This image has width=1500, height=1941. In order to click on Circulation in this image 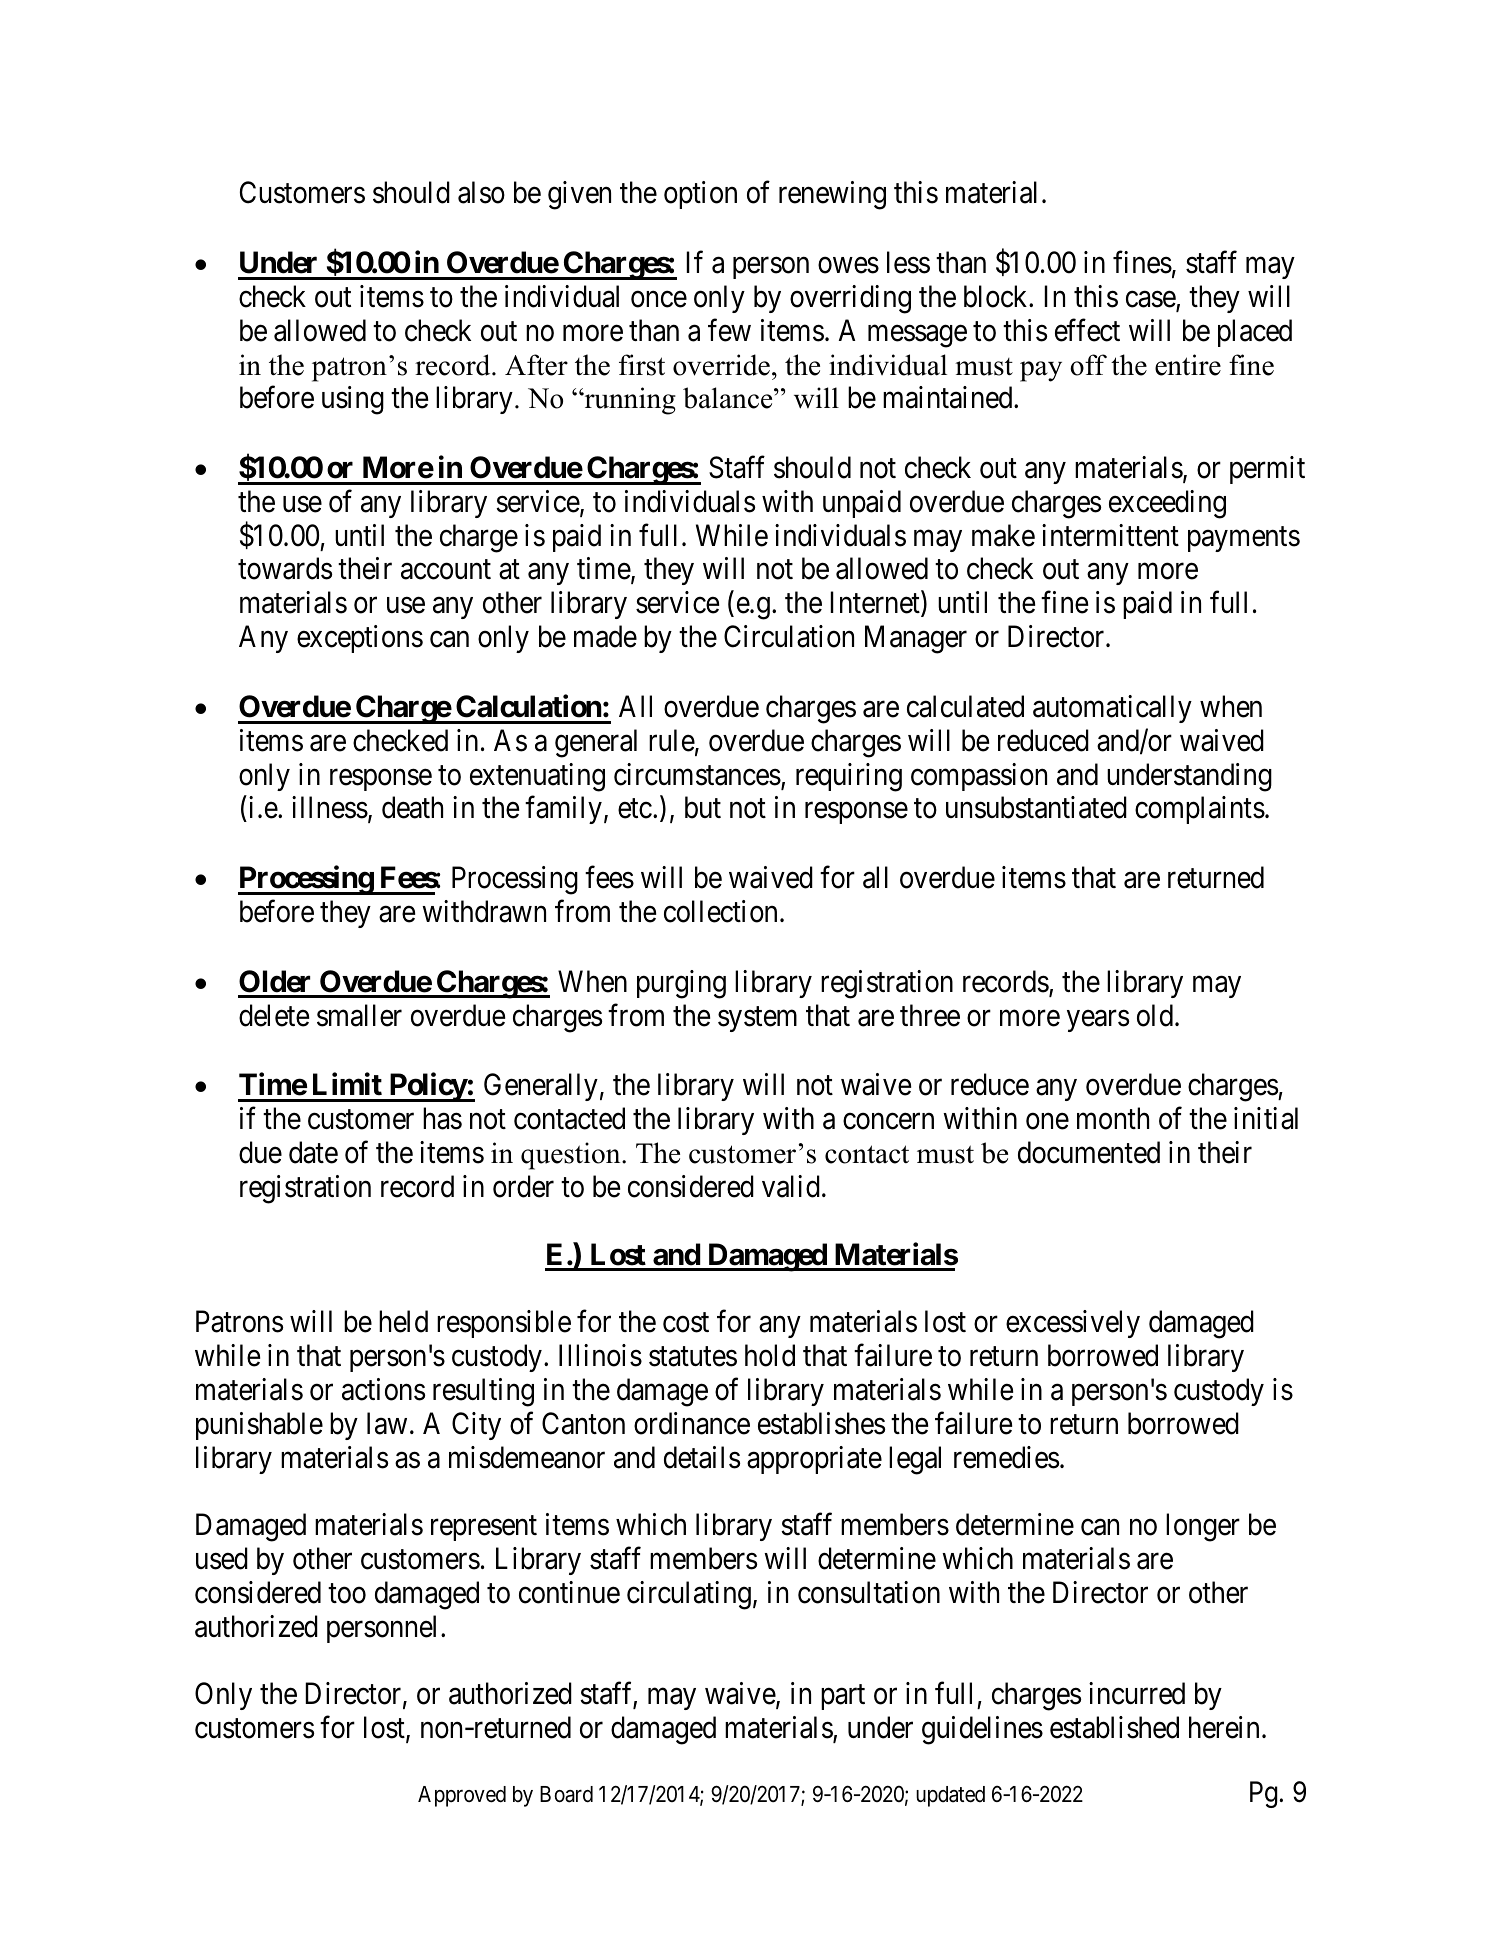, I will do `click(789, 636)`.
